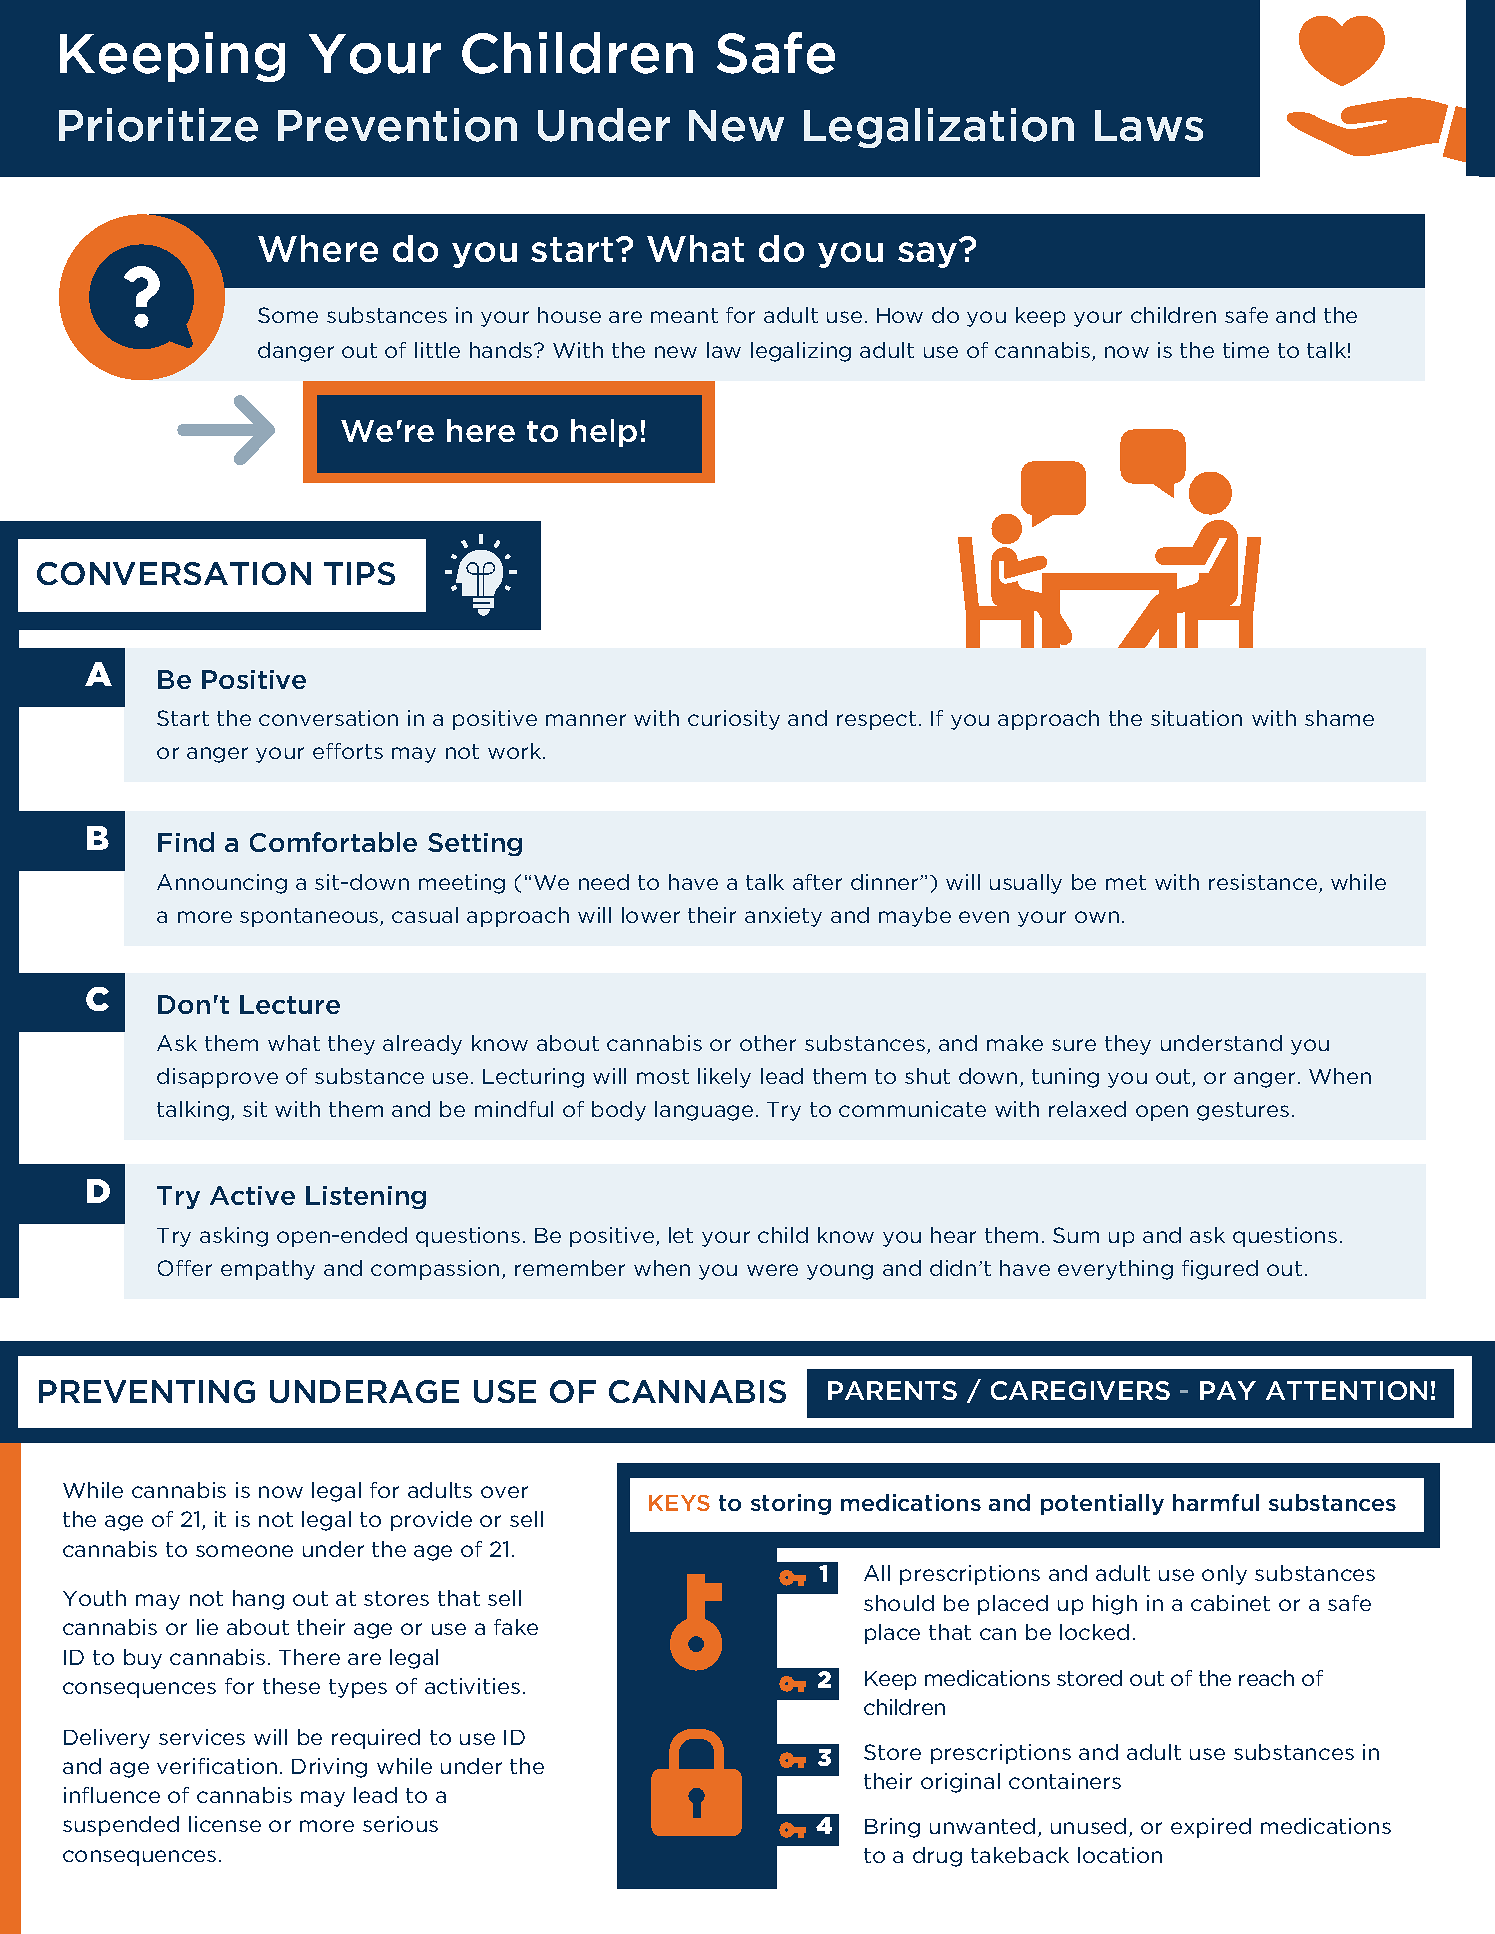 The width and height of the screenshot is (1495, 1934). Describe the element at coordinates (1074, 1045) in the screenshot. I see `sure` at that location.
